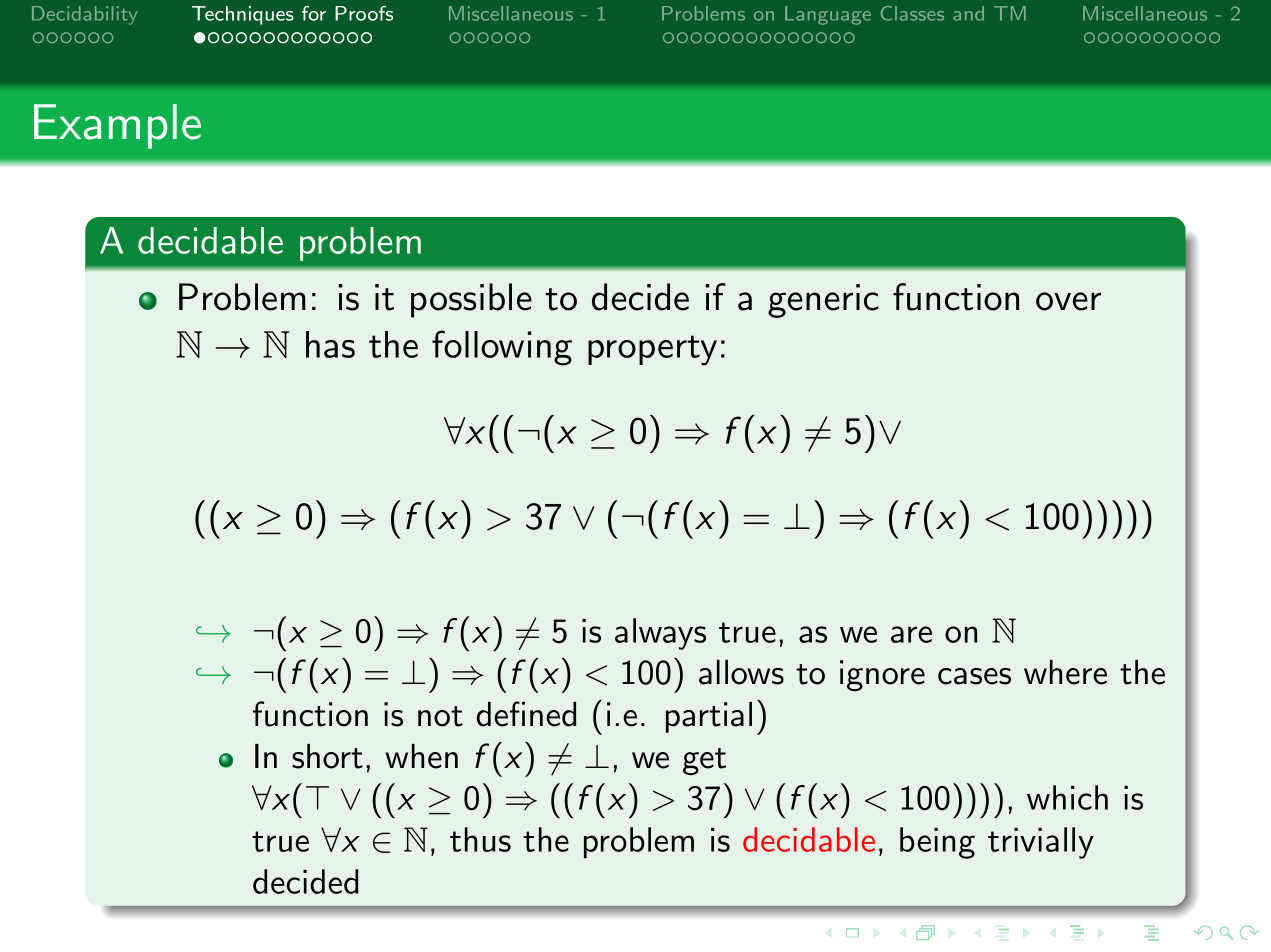 This document has height=952, width=1271. I want to click on not, so click(440, 716).
